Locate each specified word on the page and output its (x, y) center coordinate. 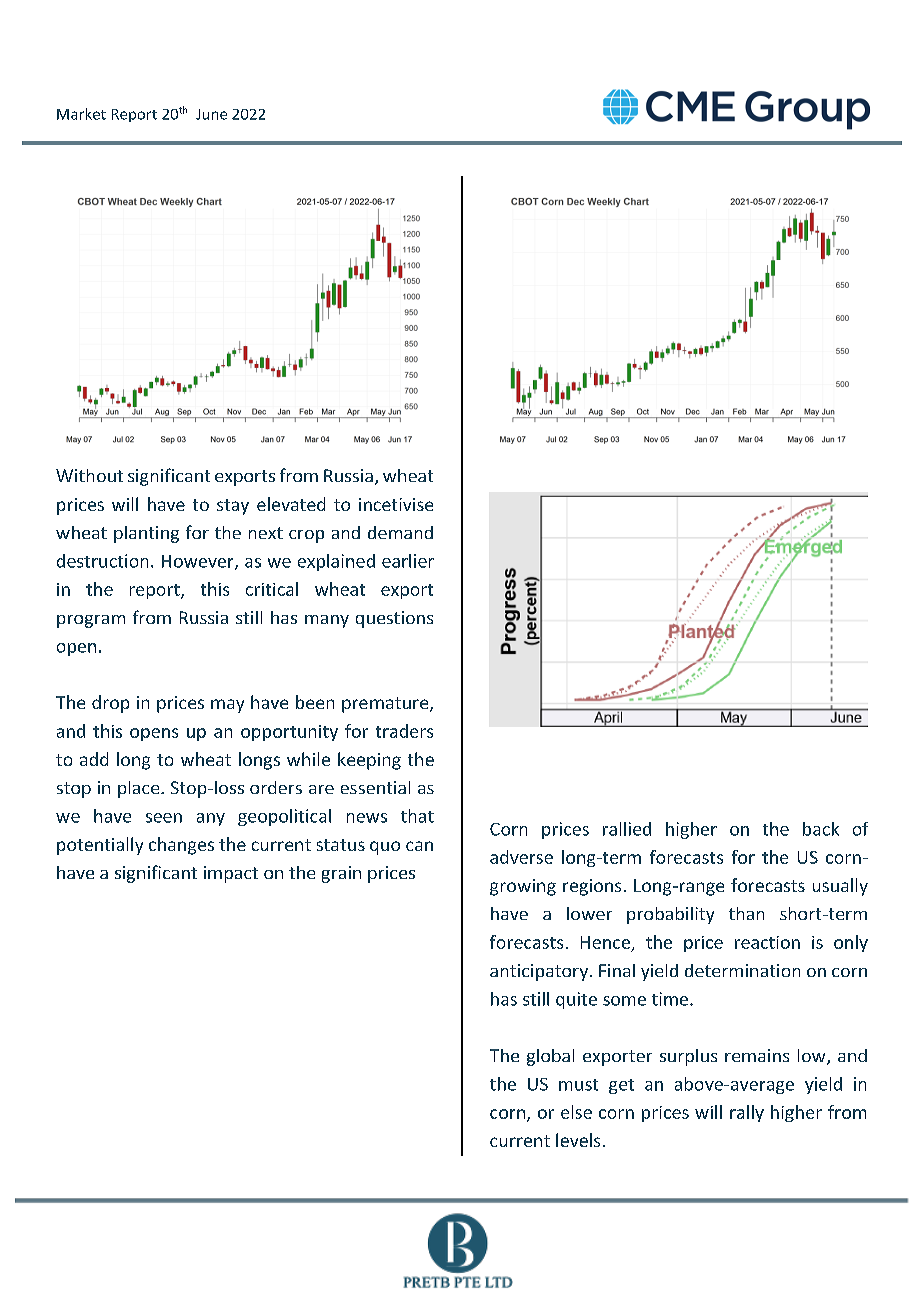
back (821, 829)
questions (394, 619)
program (91, 621)
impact (231, 874)
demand (400, 532)
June (211, 114)
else (576, 1112)
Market (81, 114)
